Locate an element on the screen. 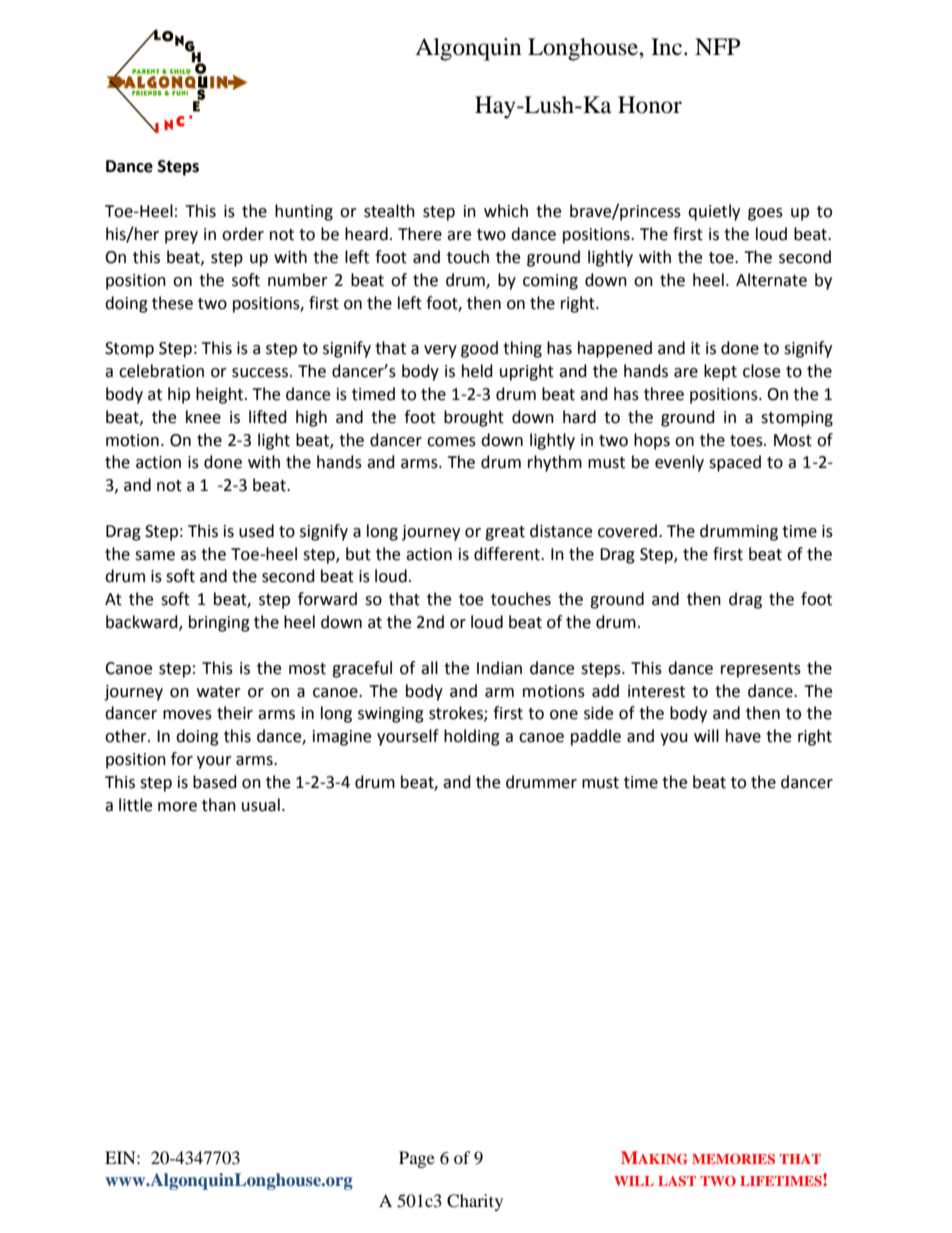 Image resolution: width=952 pixels, height=1233 pixels. holding is located at coordinates (472, 737).
